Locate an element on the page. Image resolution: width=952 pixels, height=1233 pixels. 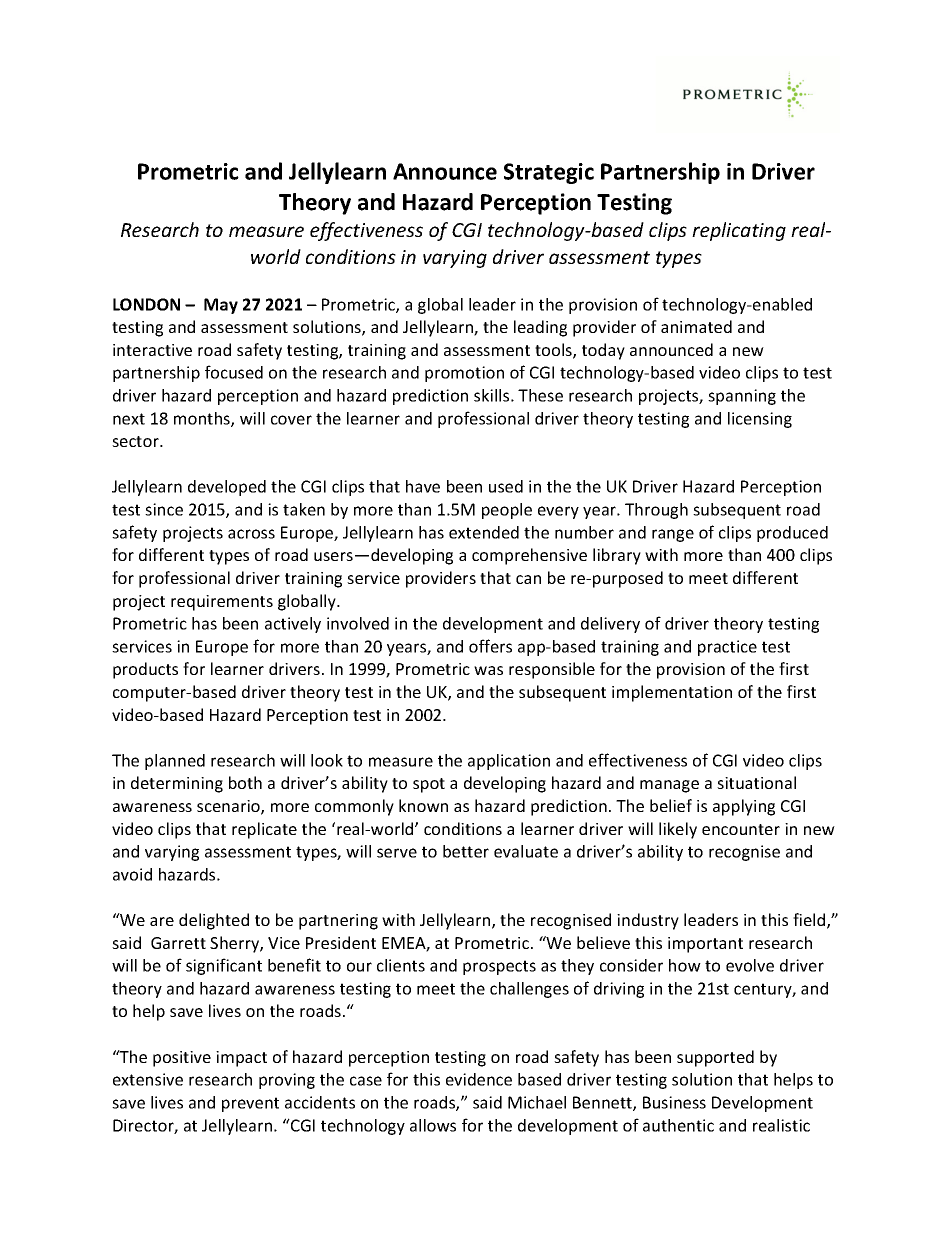
range is located at coordinates (673, 535).
